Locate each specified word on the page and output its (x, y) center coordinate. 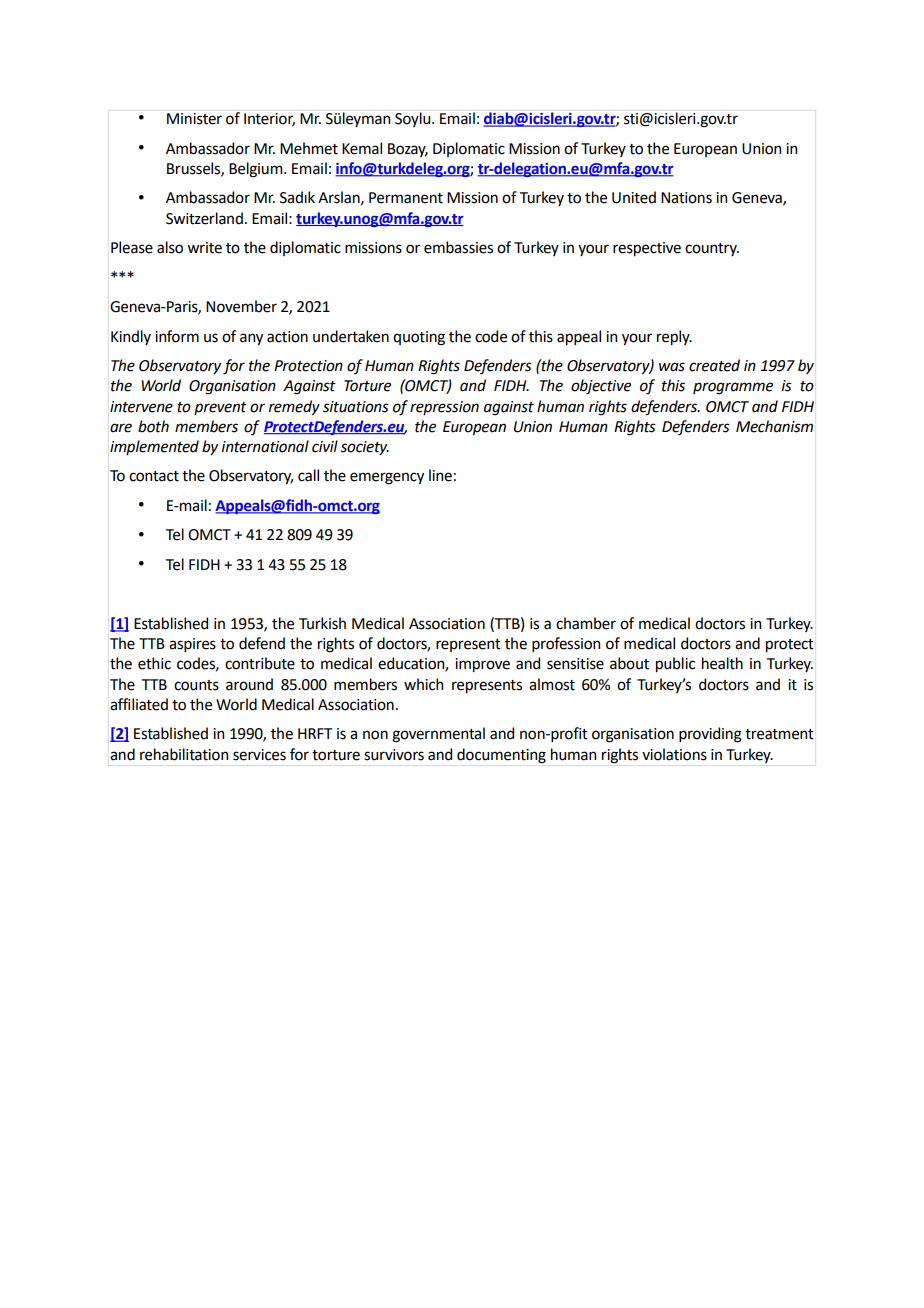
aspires (192, 645)
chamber (586, 623)
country (712, 249)
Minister (194, 119)
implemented (154, 447)
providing (710, 735)
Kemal (362, 148)
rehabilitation (184, 754)
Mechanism (774, 426)
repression (444, 408)
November (241, 306)
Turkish (322, 623)
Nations (686, 198)
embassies (458, 247)
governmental (438, 735)
